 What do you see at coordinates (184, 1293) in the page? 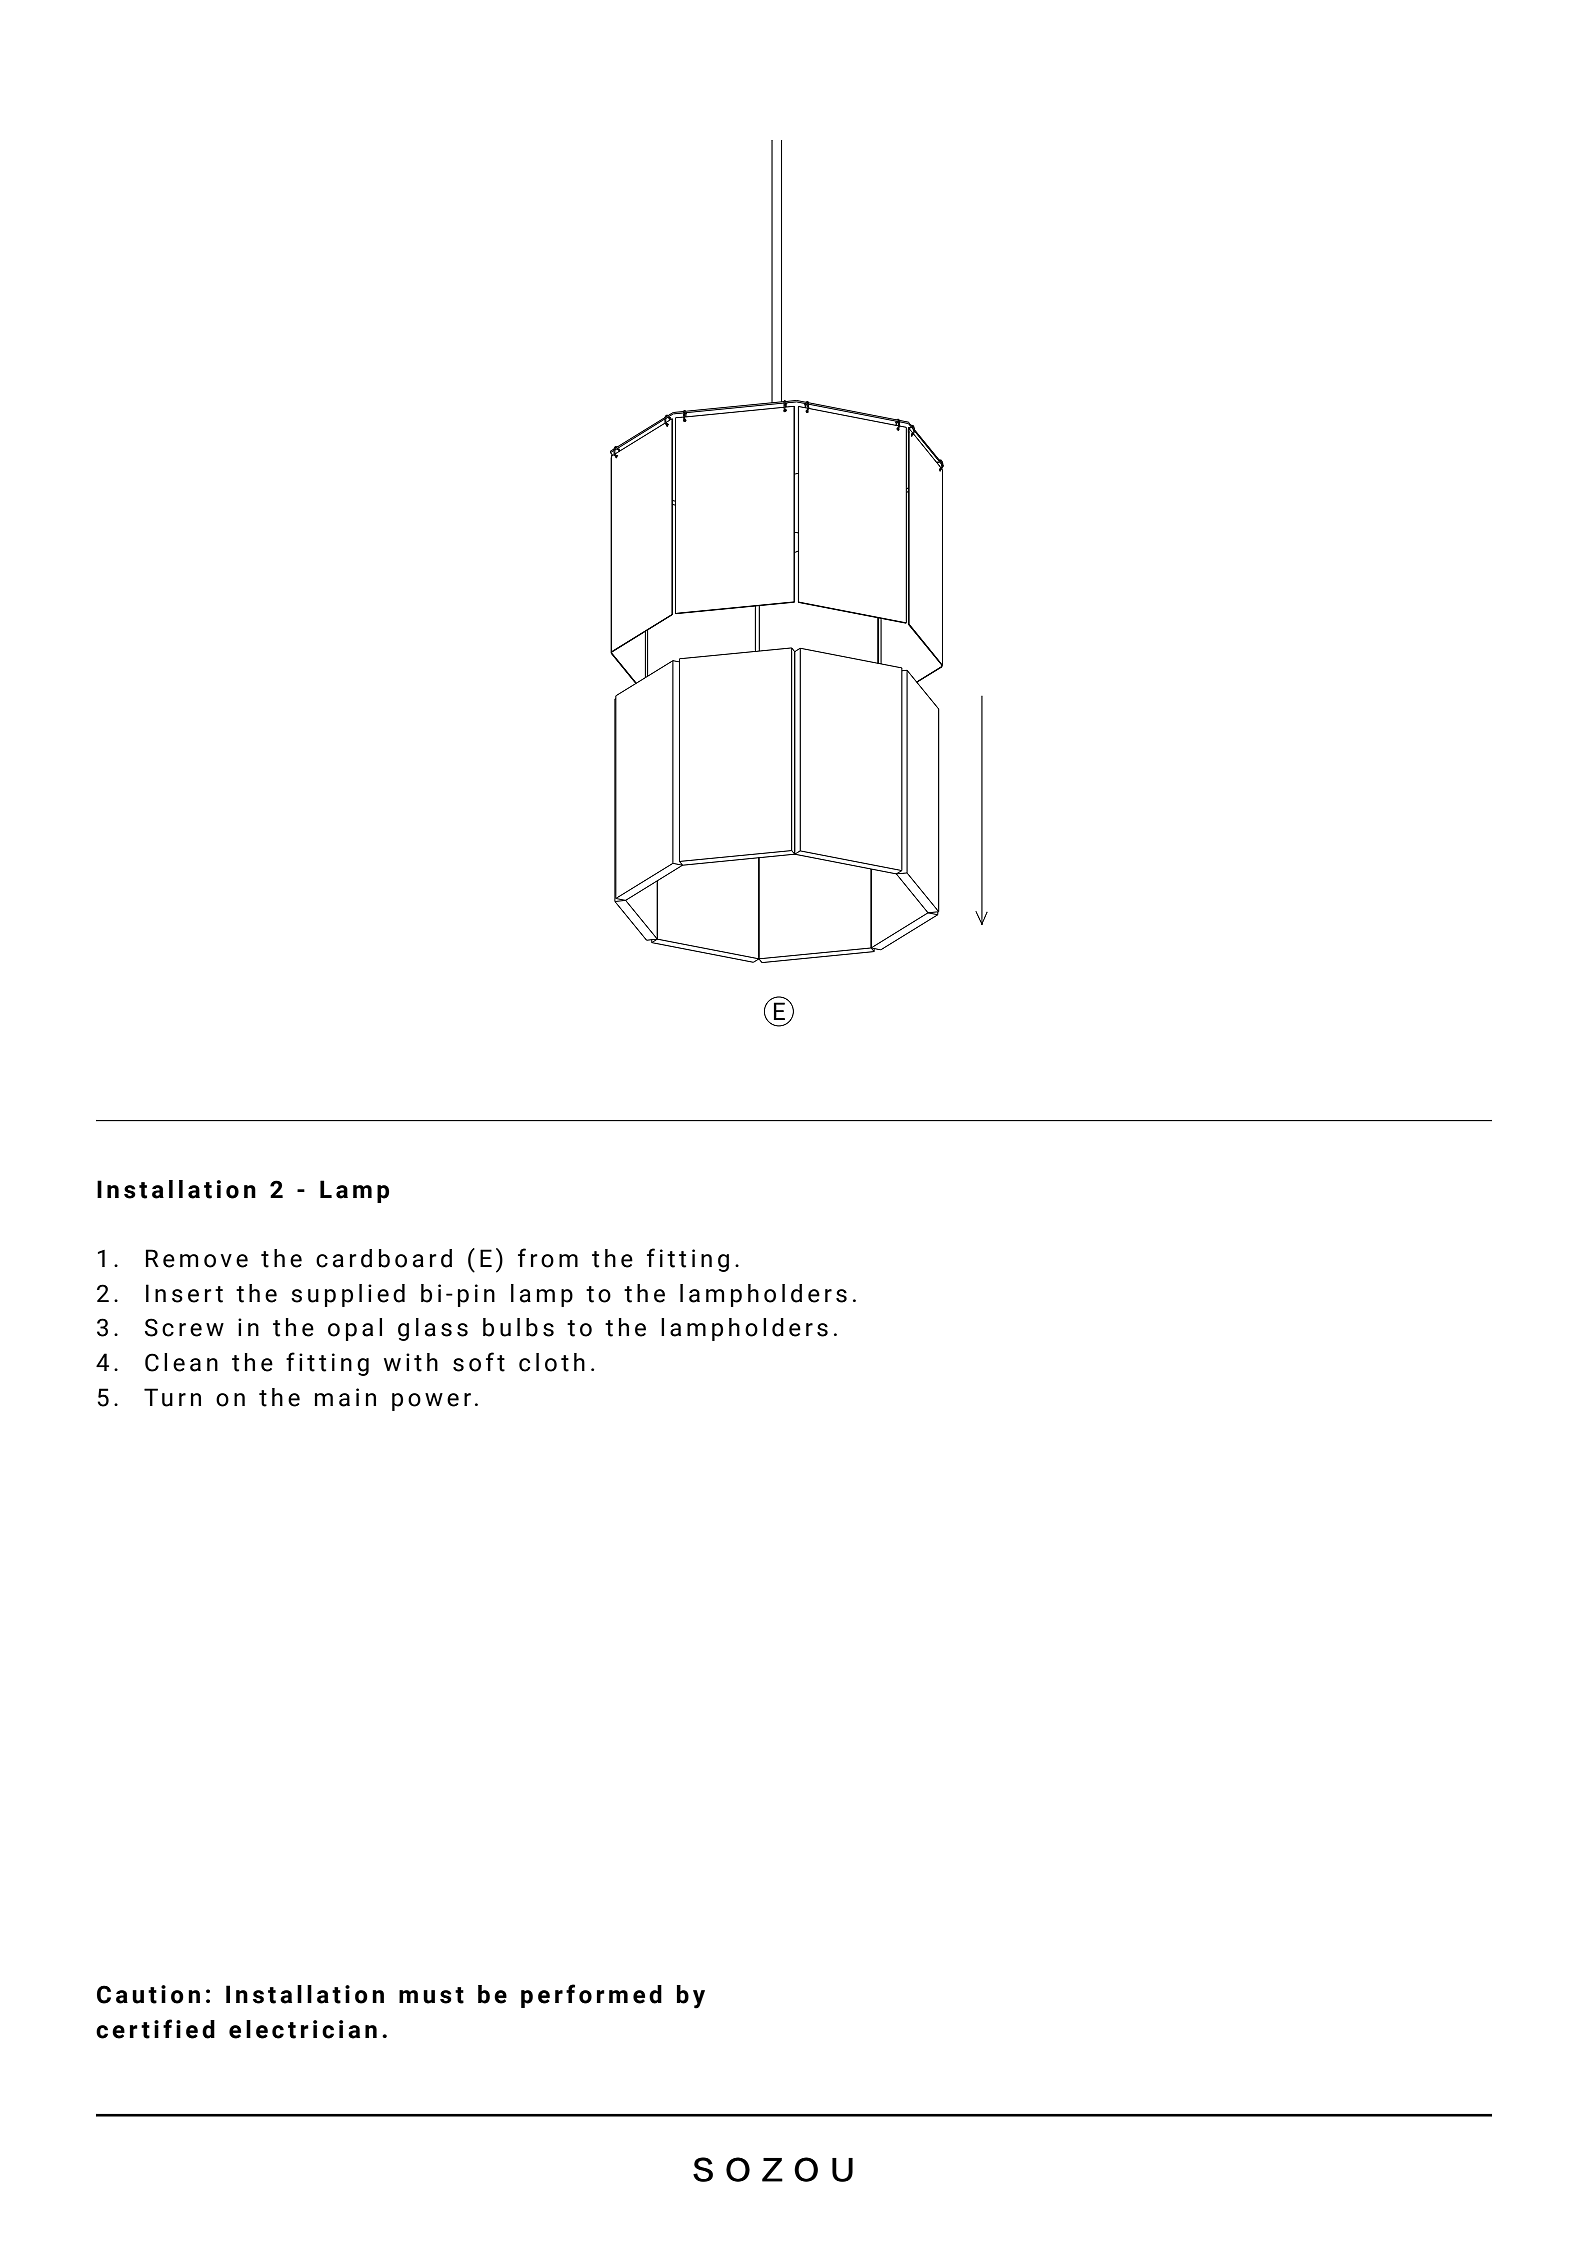
I see `Insert` at bounding box center [184, 1293].
